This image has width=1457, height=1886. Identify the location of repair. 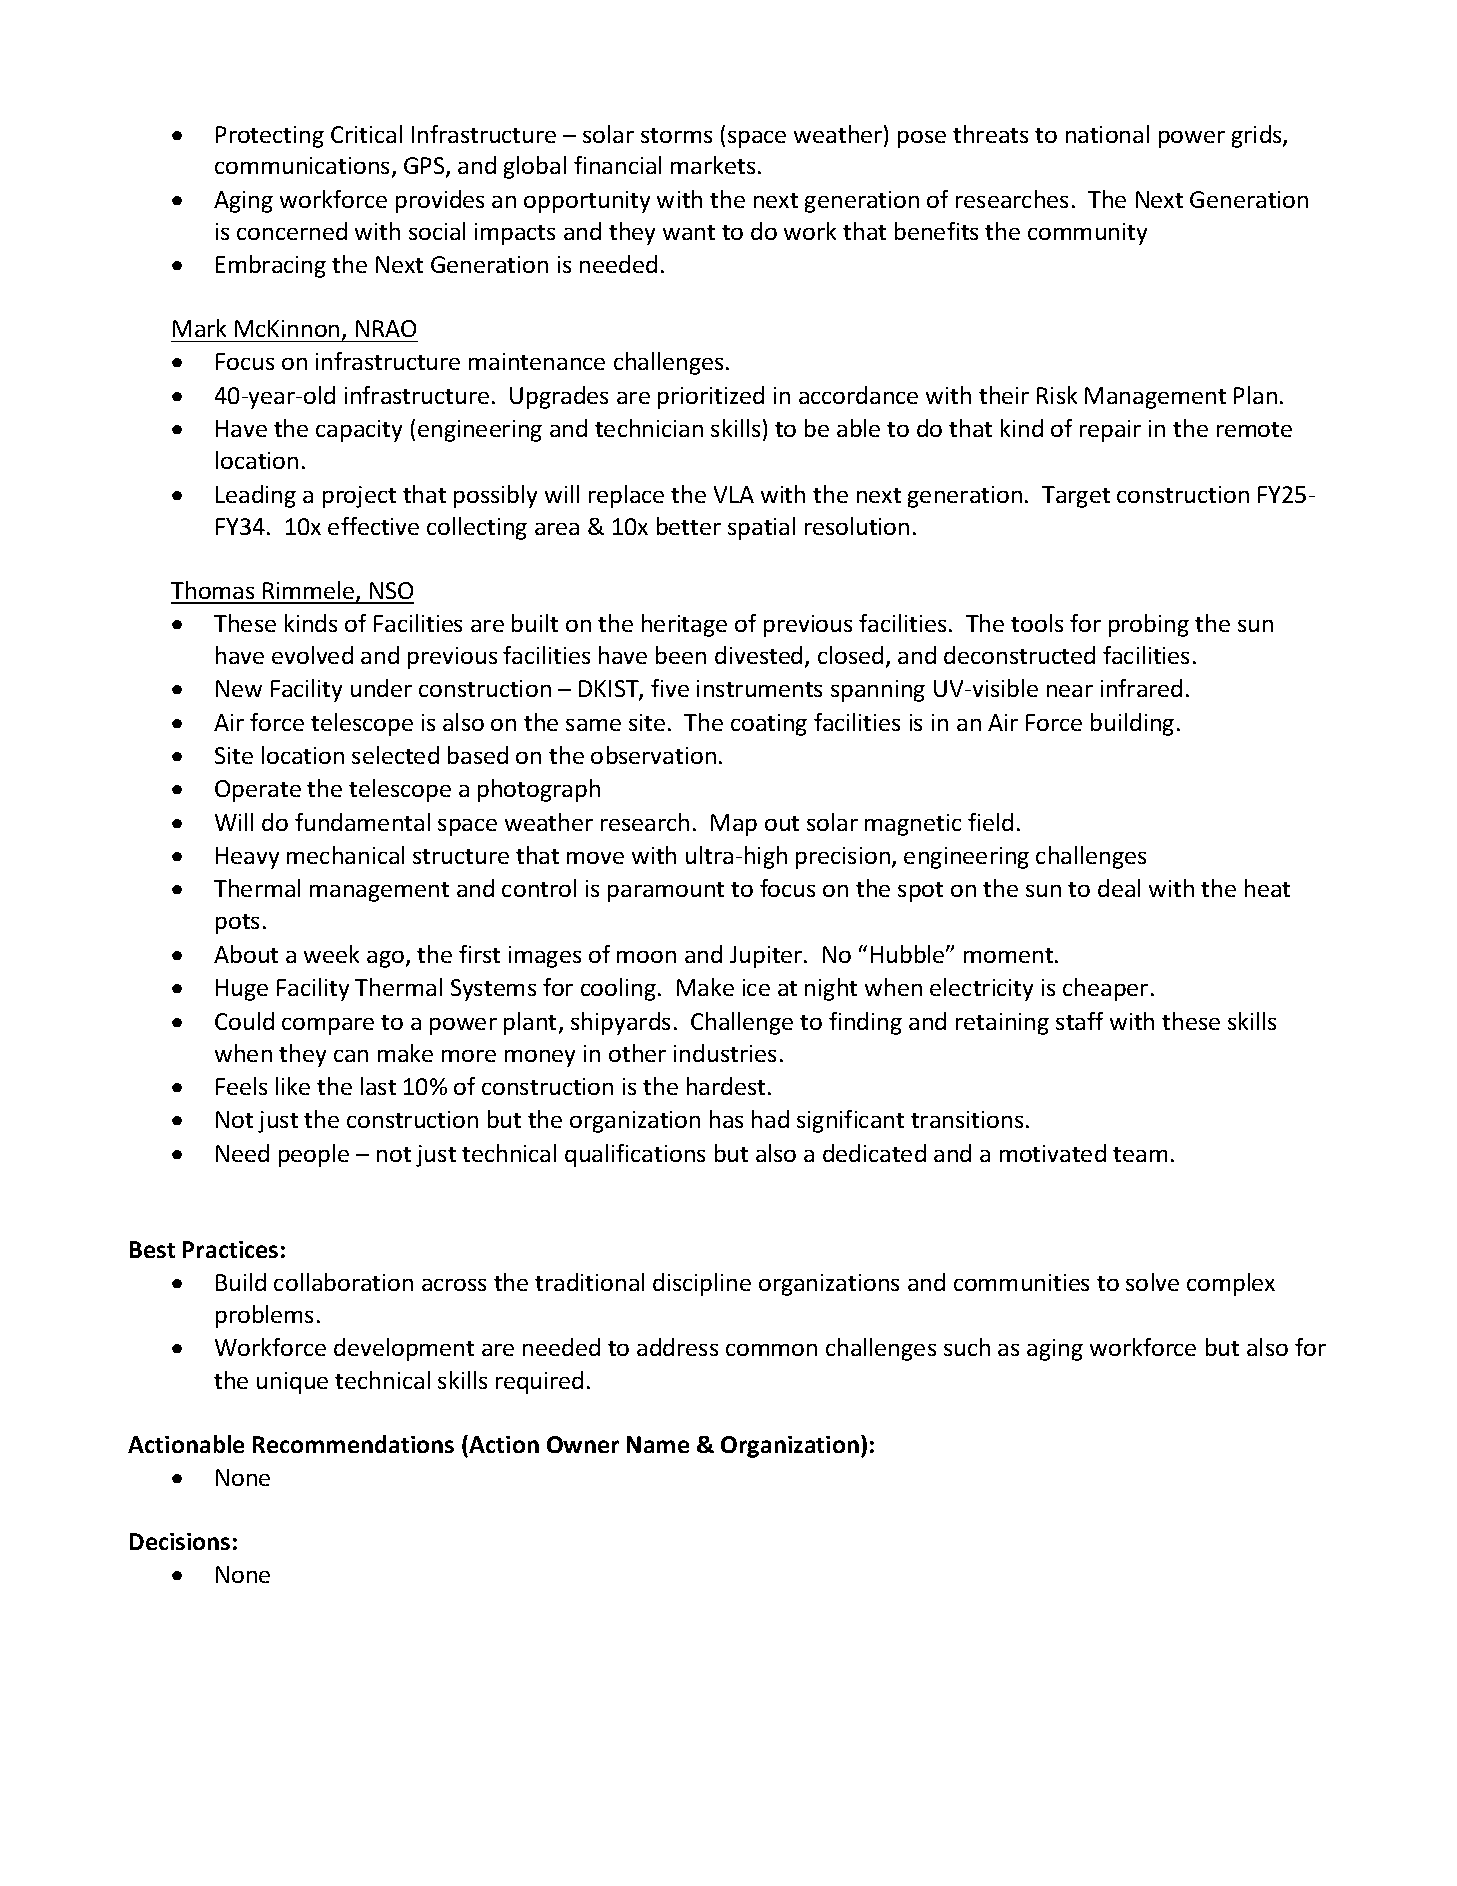
(1110, 431).
